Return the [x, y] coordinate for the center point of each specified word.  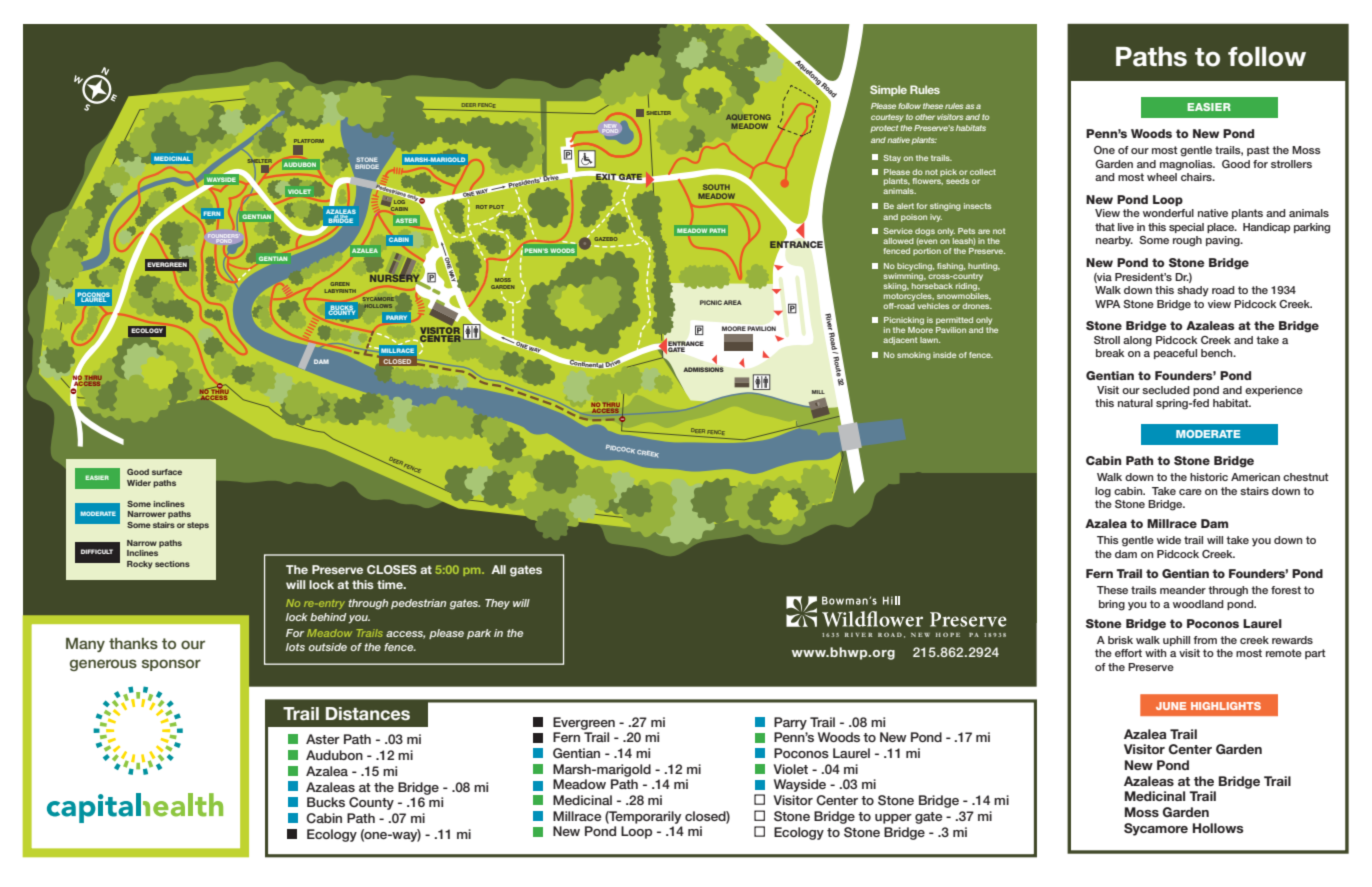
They [497, 604]
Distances [368, 714]
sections [172, 564]
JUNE [1171, 706]
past [1258, 151]
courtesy [887, 118]
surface [167, 472]
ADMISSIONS [703, 369]
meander [1183, 590]
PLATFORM [309, 141]
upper [893, 819]
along [1137, 341]
